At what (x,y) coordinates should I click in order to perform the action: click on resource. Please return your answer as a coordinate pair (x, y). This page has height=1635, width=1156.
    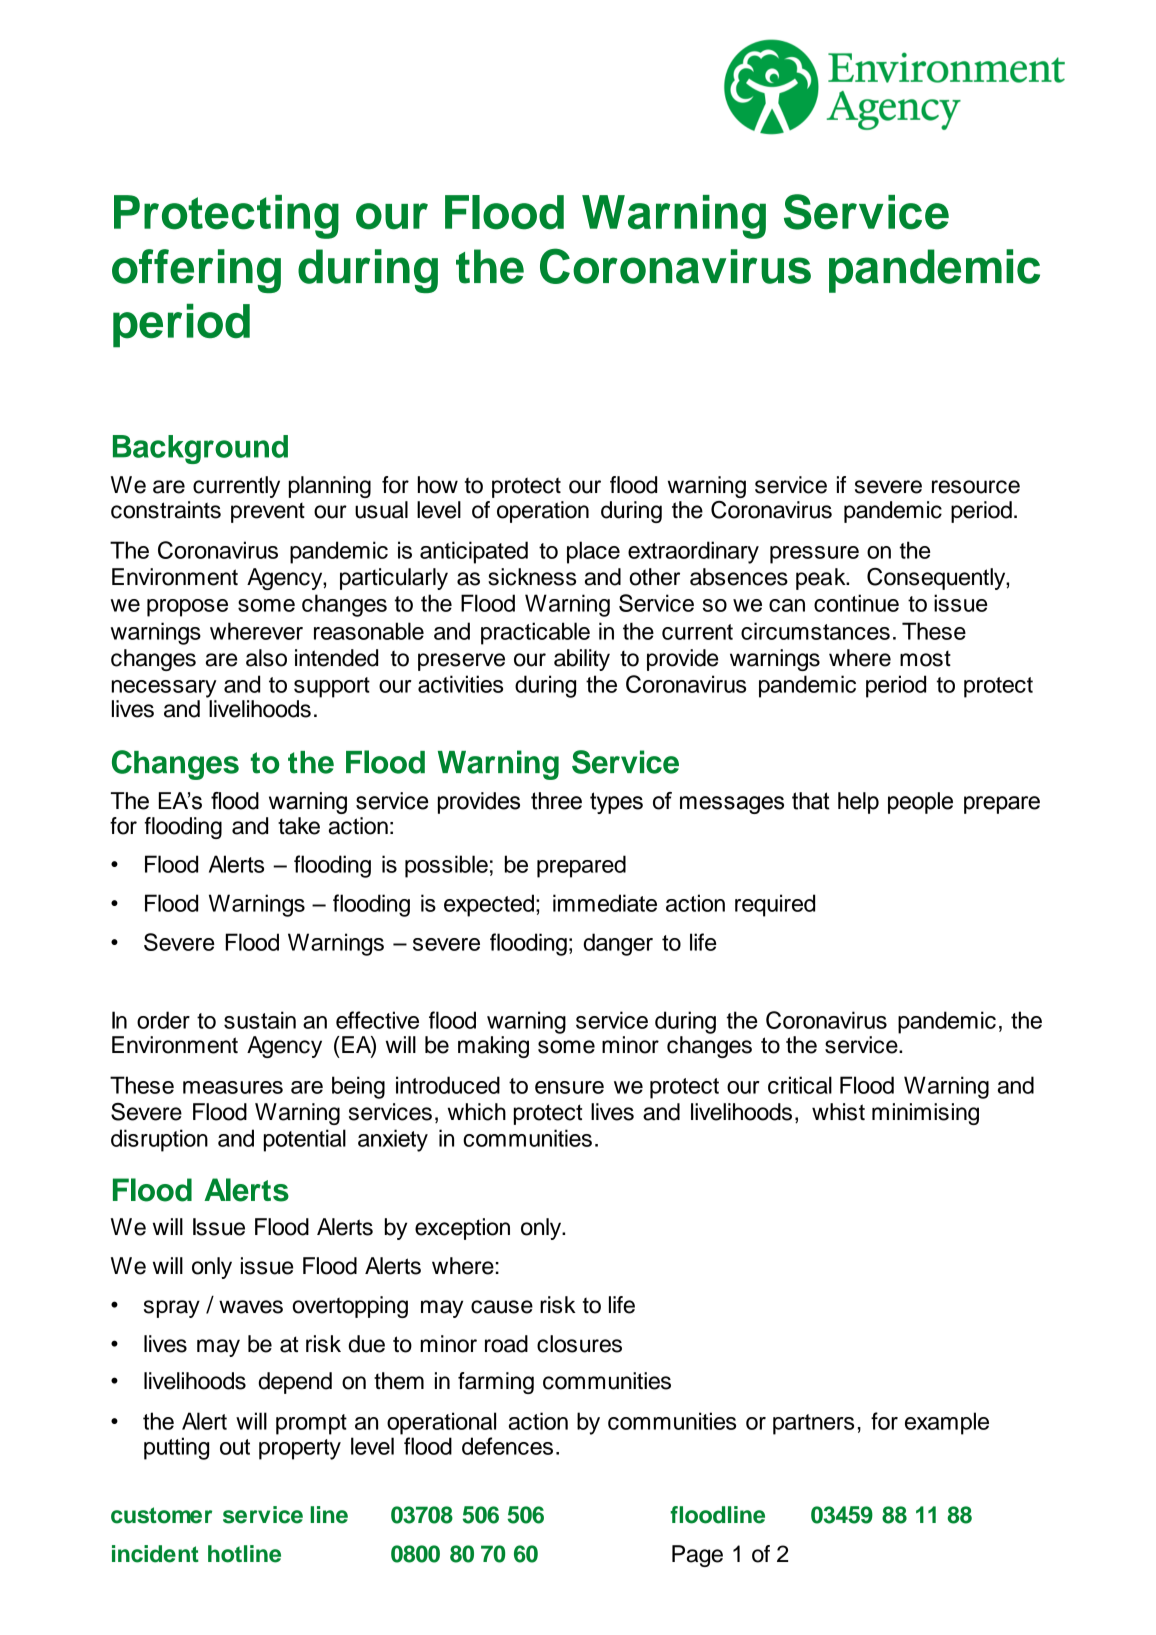
    Looking at the image, I should click on (976, 487).
